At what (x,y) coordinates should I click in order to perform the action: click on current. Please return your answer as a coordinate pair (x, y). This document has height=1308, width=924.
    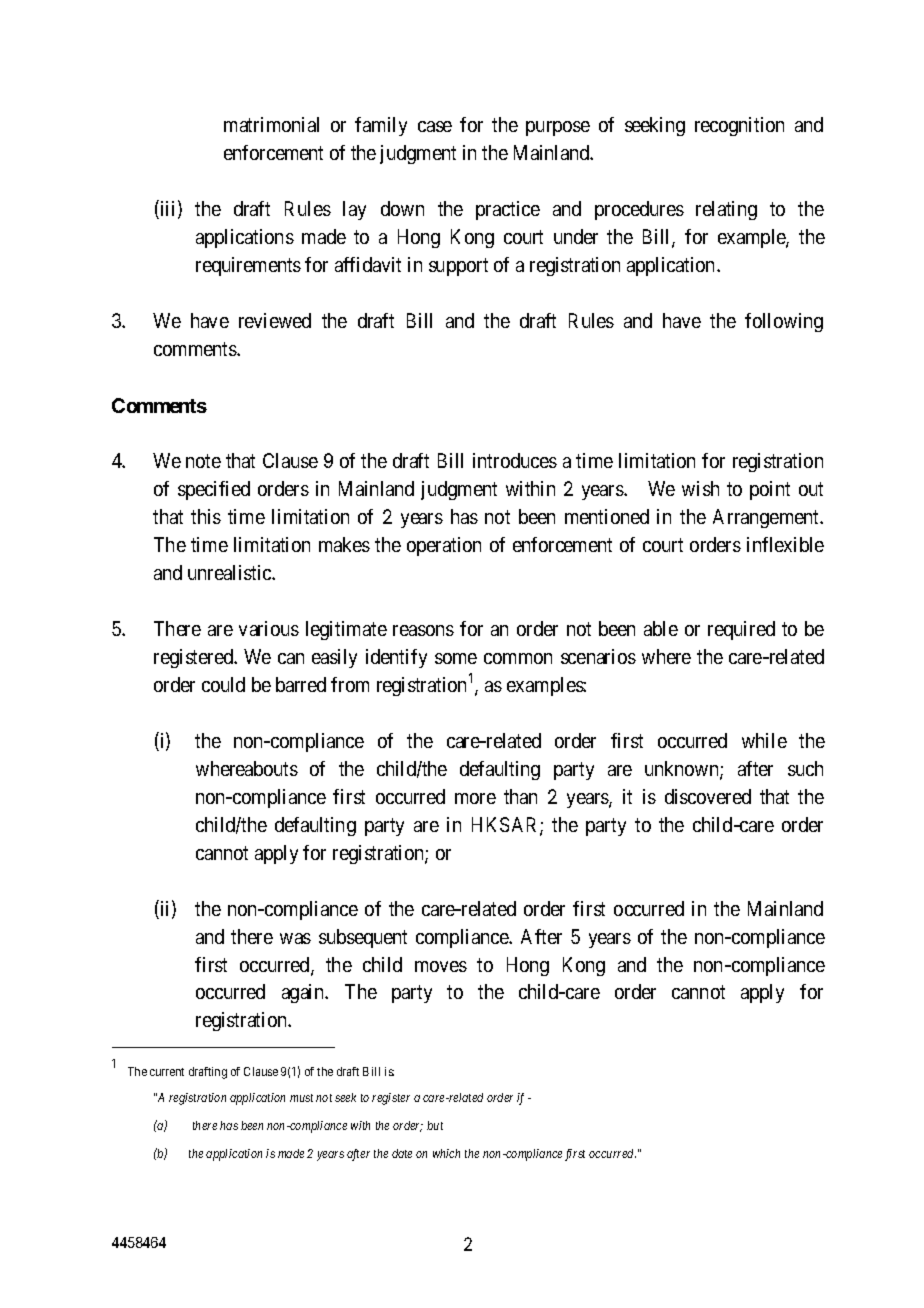
    Looking at the image, I should click on (167, 1072).
